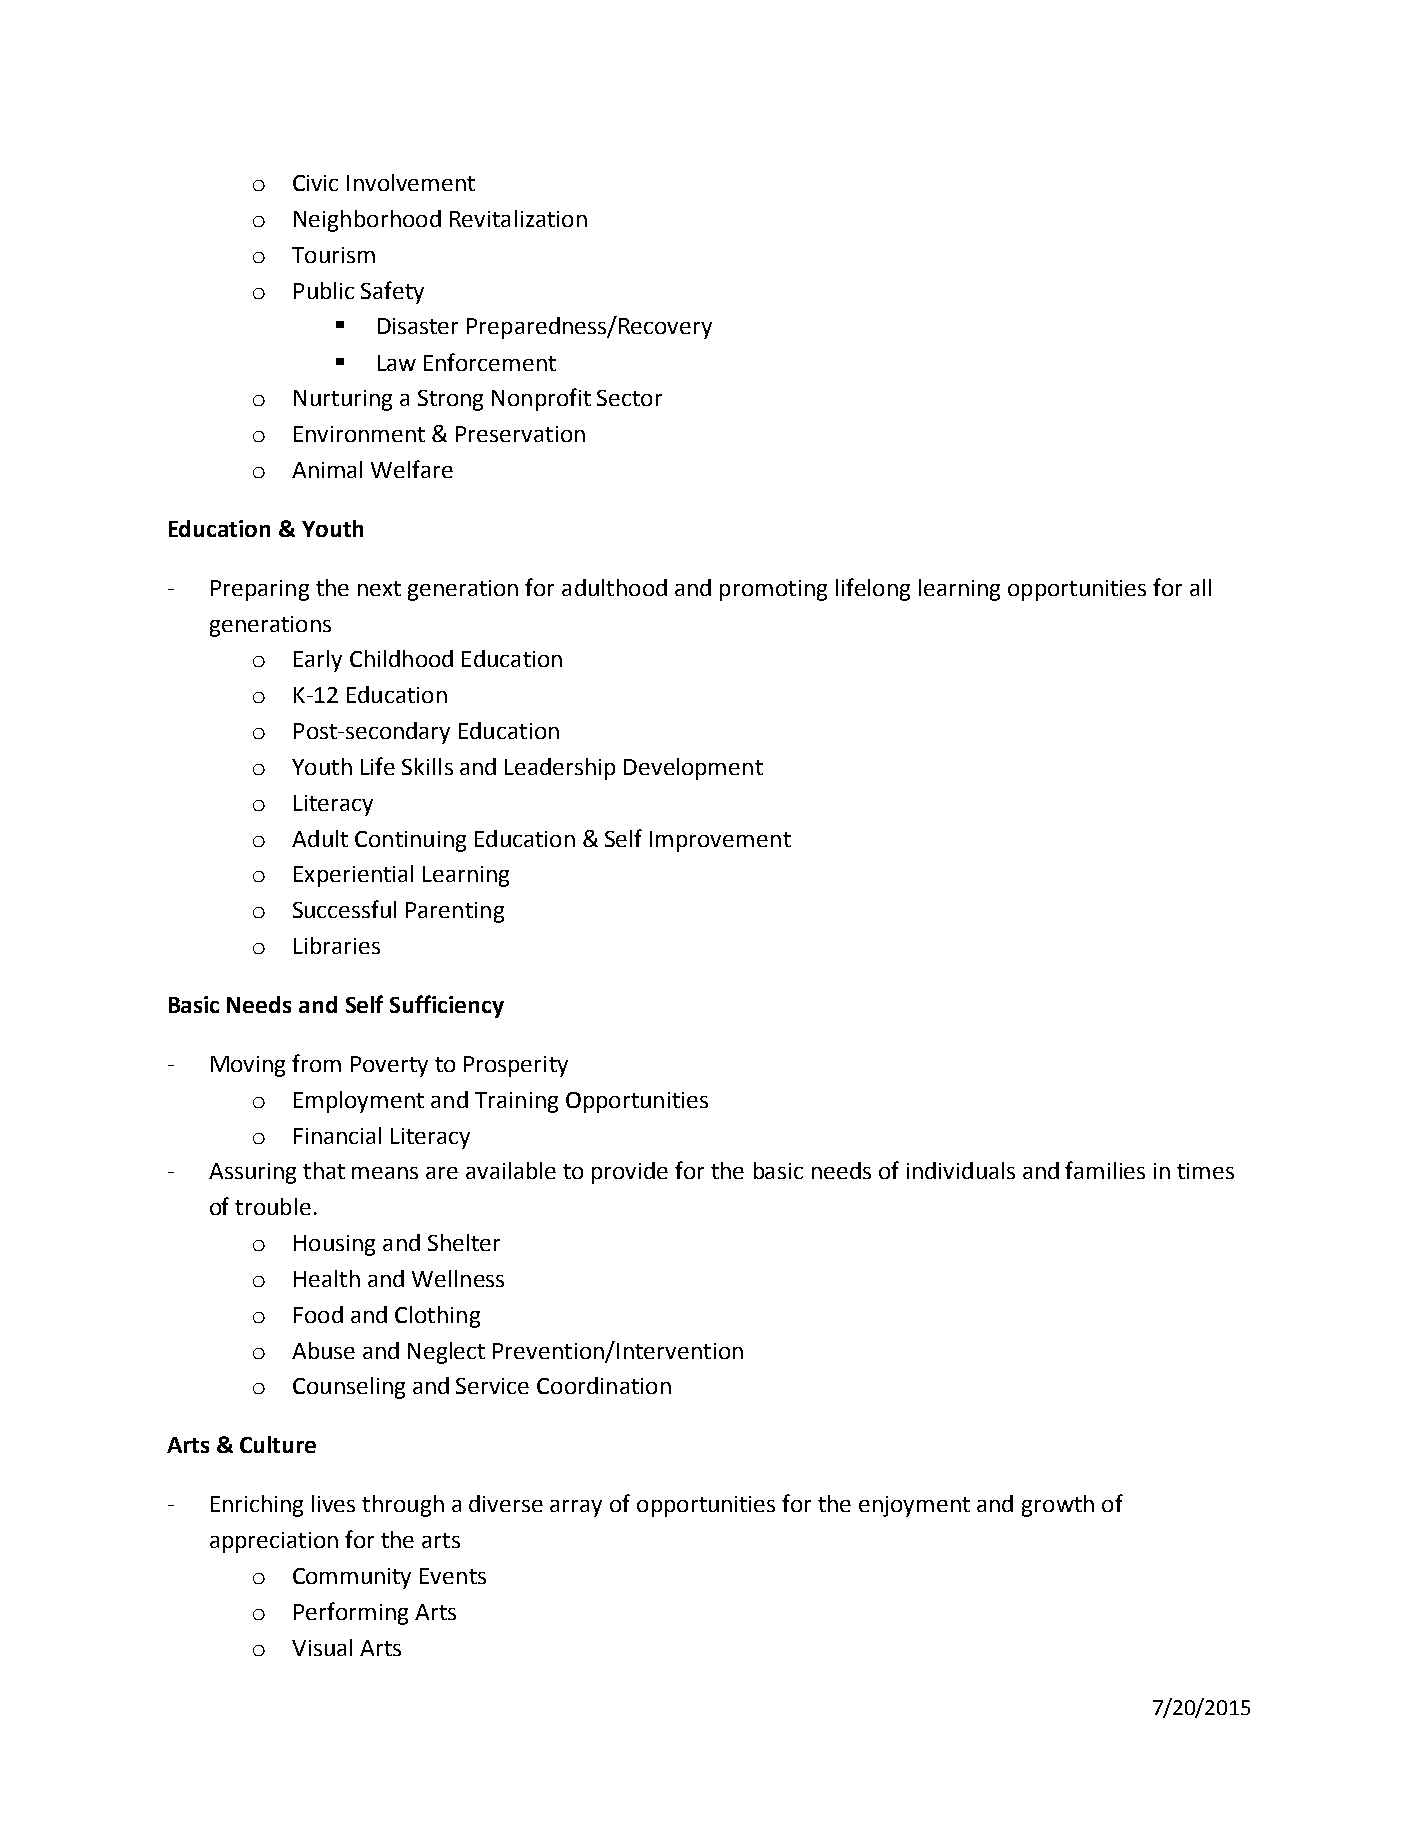 The width and height of the image is (1419, 1836). I want to click on array, so click(576, 1508).
